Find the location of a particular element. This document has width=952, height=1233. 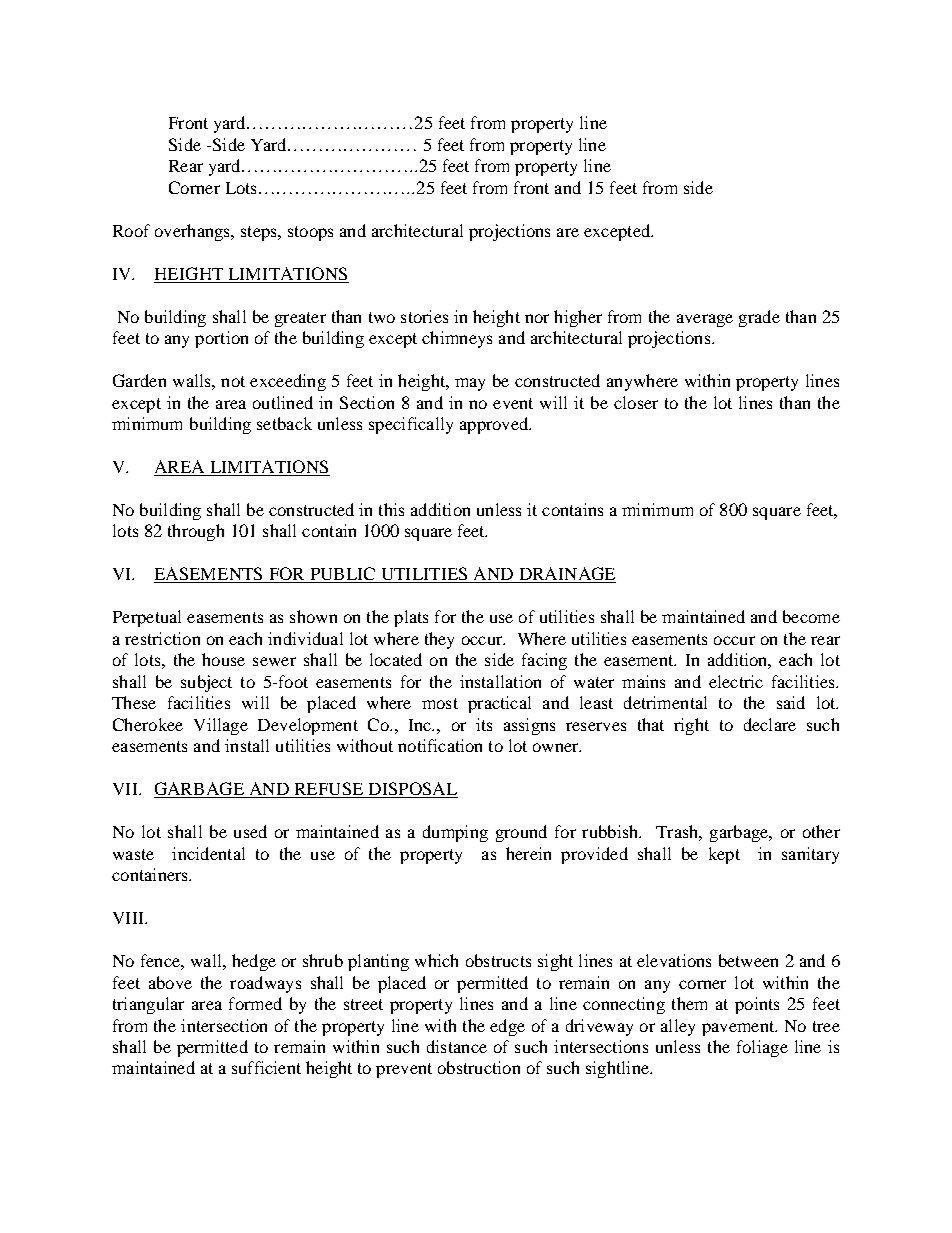

sufficient is located at coordinates (266, 1067).
